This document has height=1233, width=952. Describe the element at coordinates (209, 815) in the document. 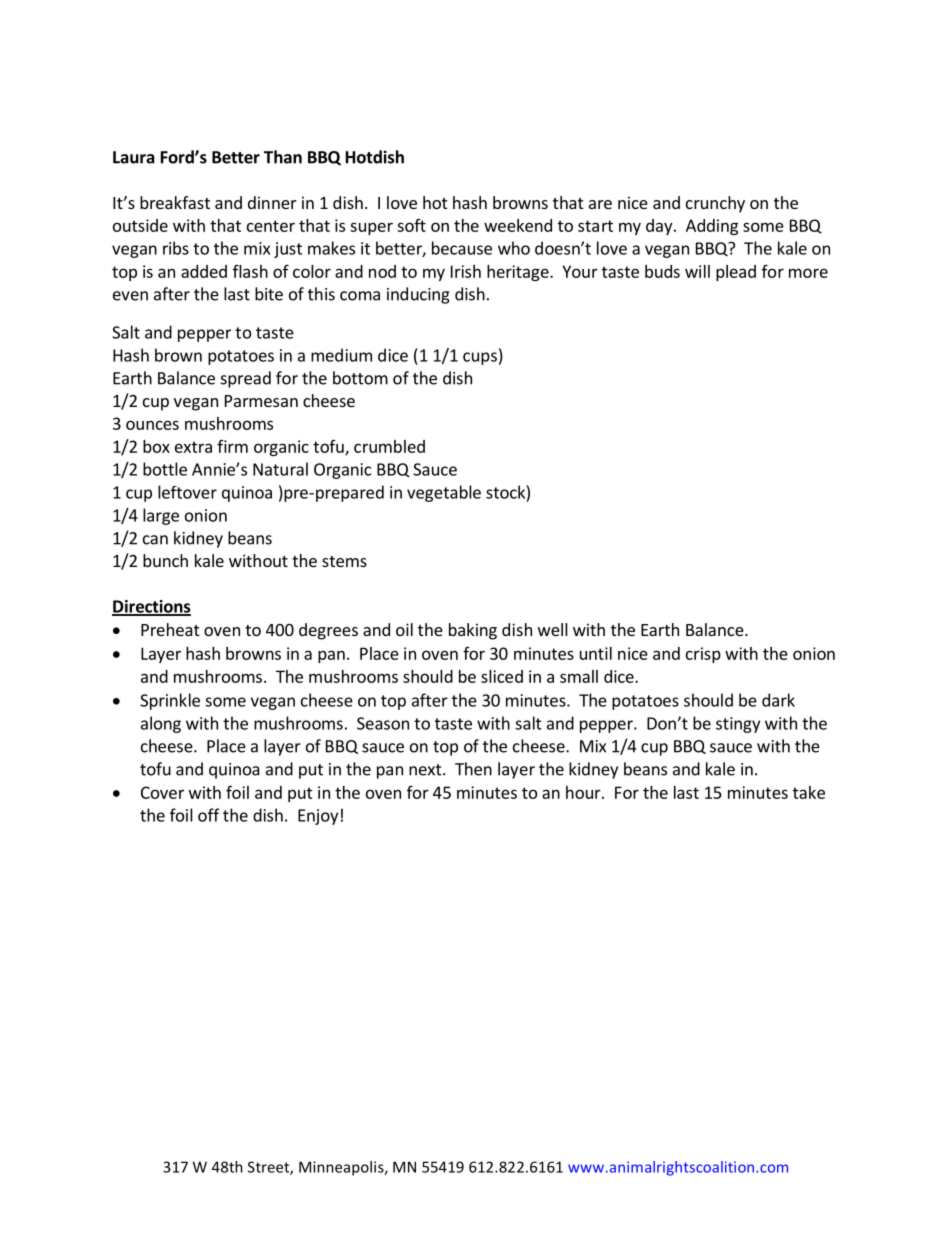

I see `off` at that location.
